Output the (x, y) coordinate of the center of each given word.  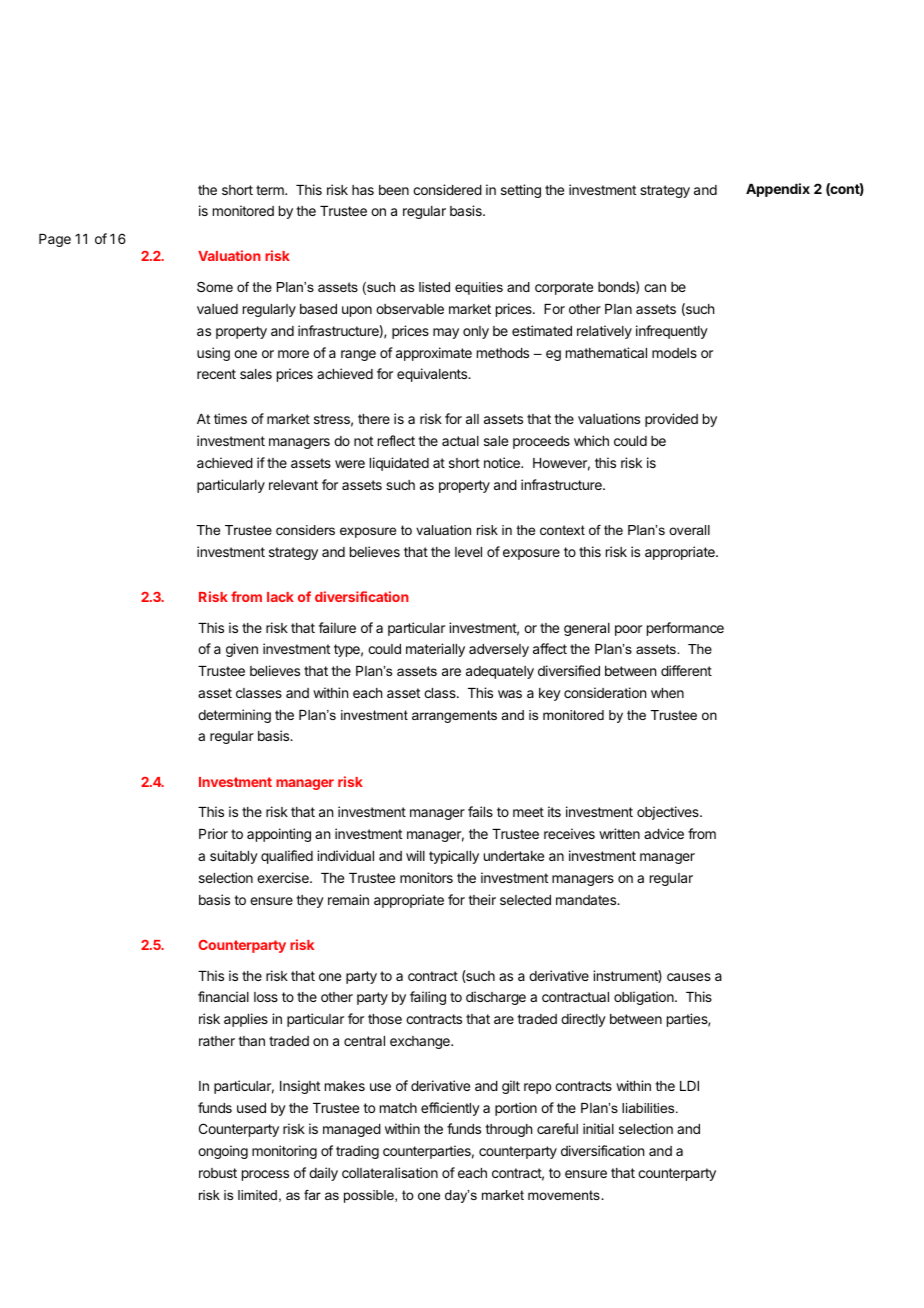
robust (218, 1173)
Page (55, 240)
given (242, 650)
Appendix (778, 190)
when (667, 693)
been (394, 190)
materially (435, 650)
